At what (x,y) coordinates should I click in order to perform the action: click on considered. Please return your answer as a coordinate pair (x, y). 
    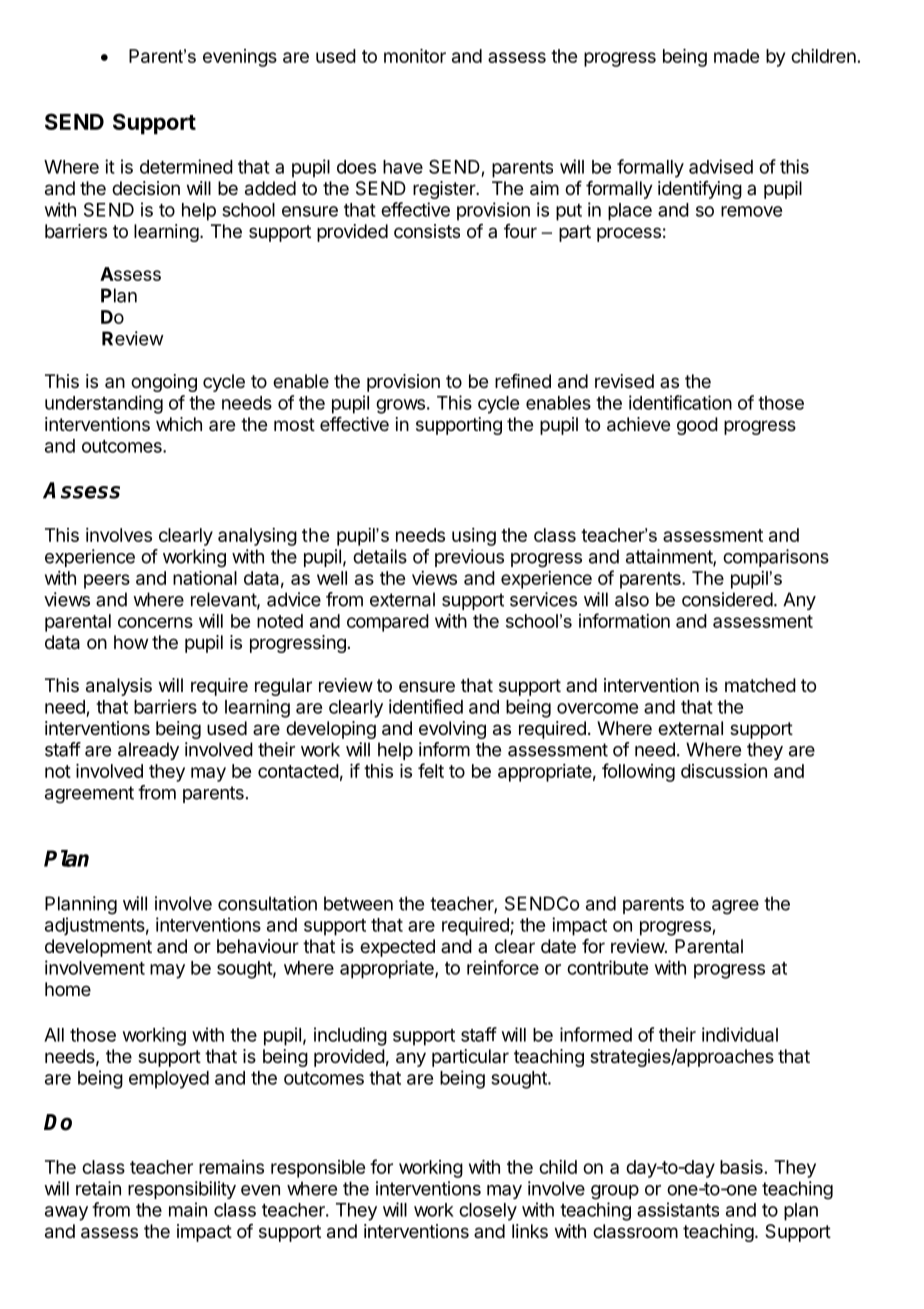
    Looking at the image, I should click on (727, 599).
